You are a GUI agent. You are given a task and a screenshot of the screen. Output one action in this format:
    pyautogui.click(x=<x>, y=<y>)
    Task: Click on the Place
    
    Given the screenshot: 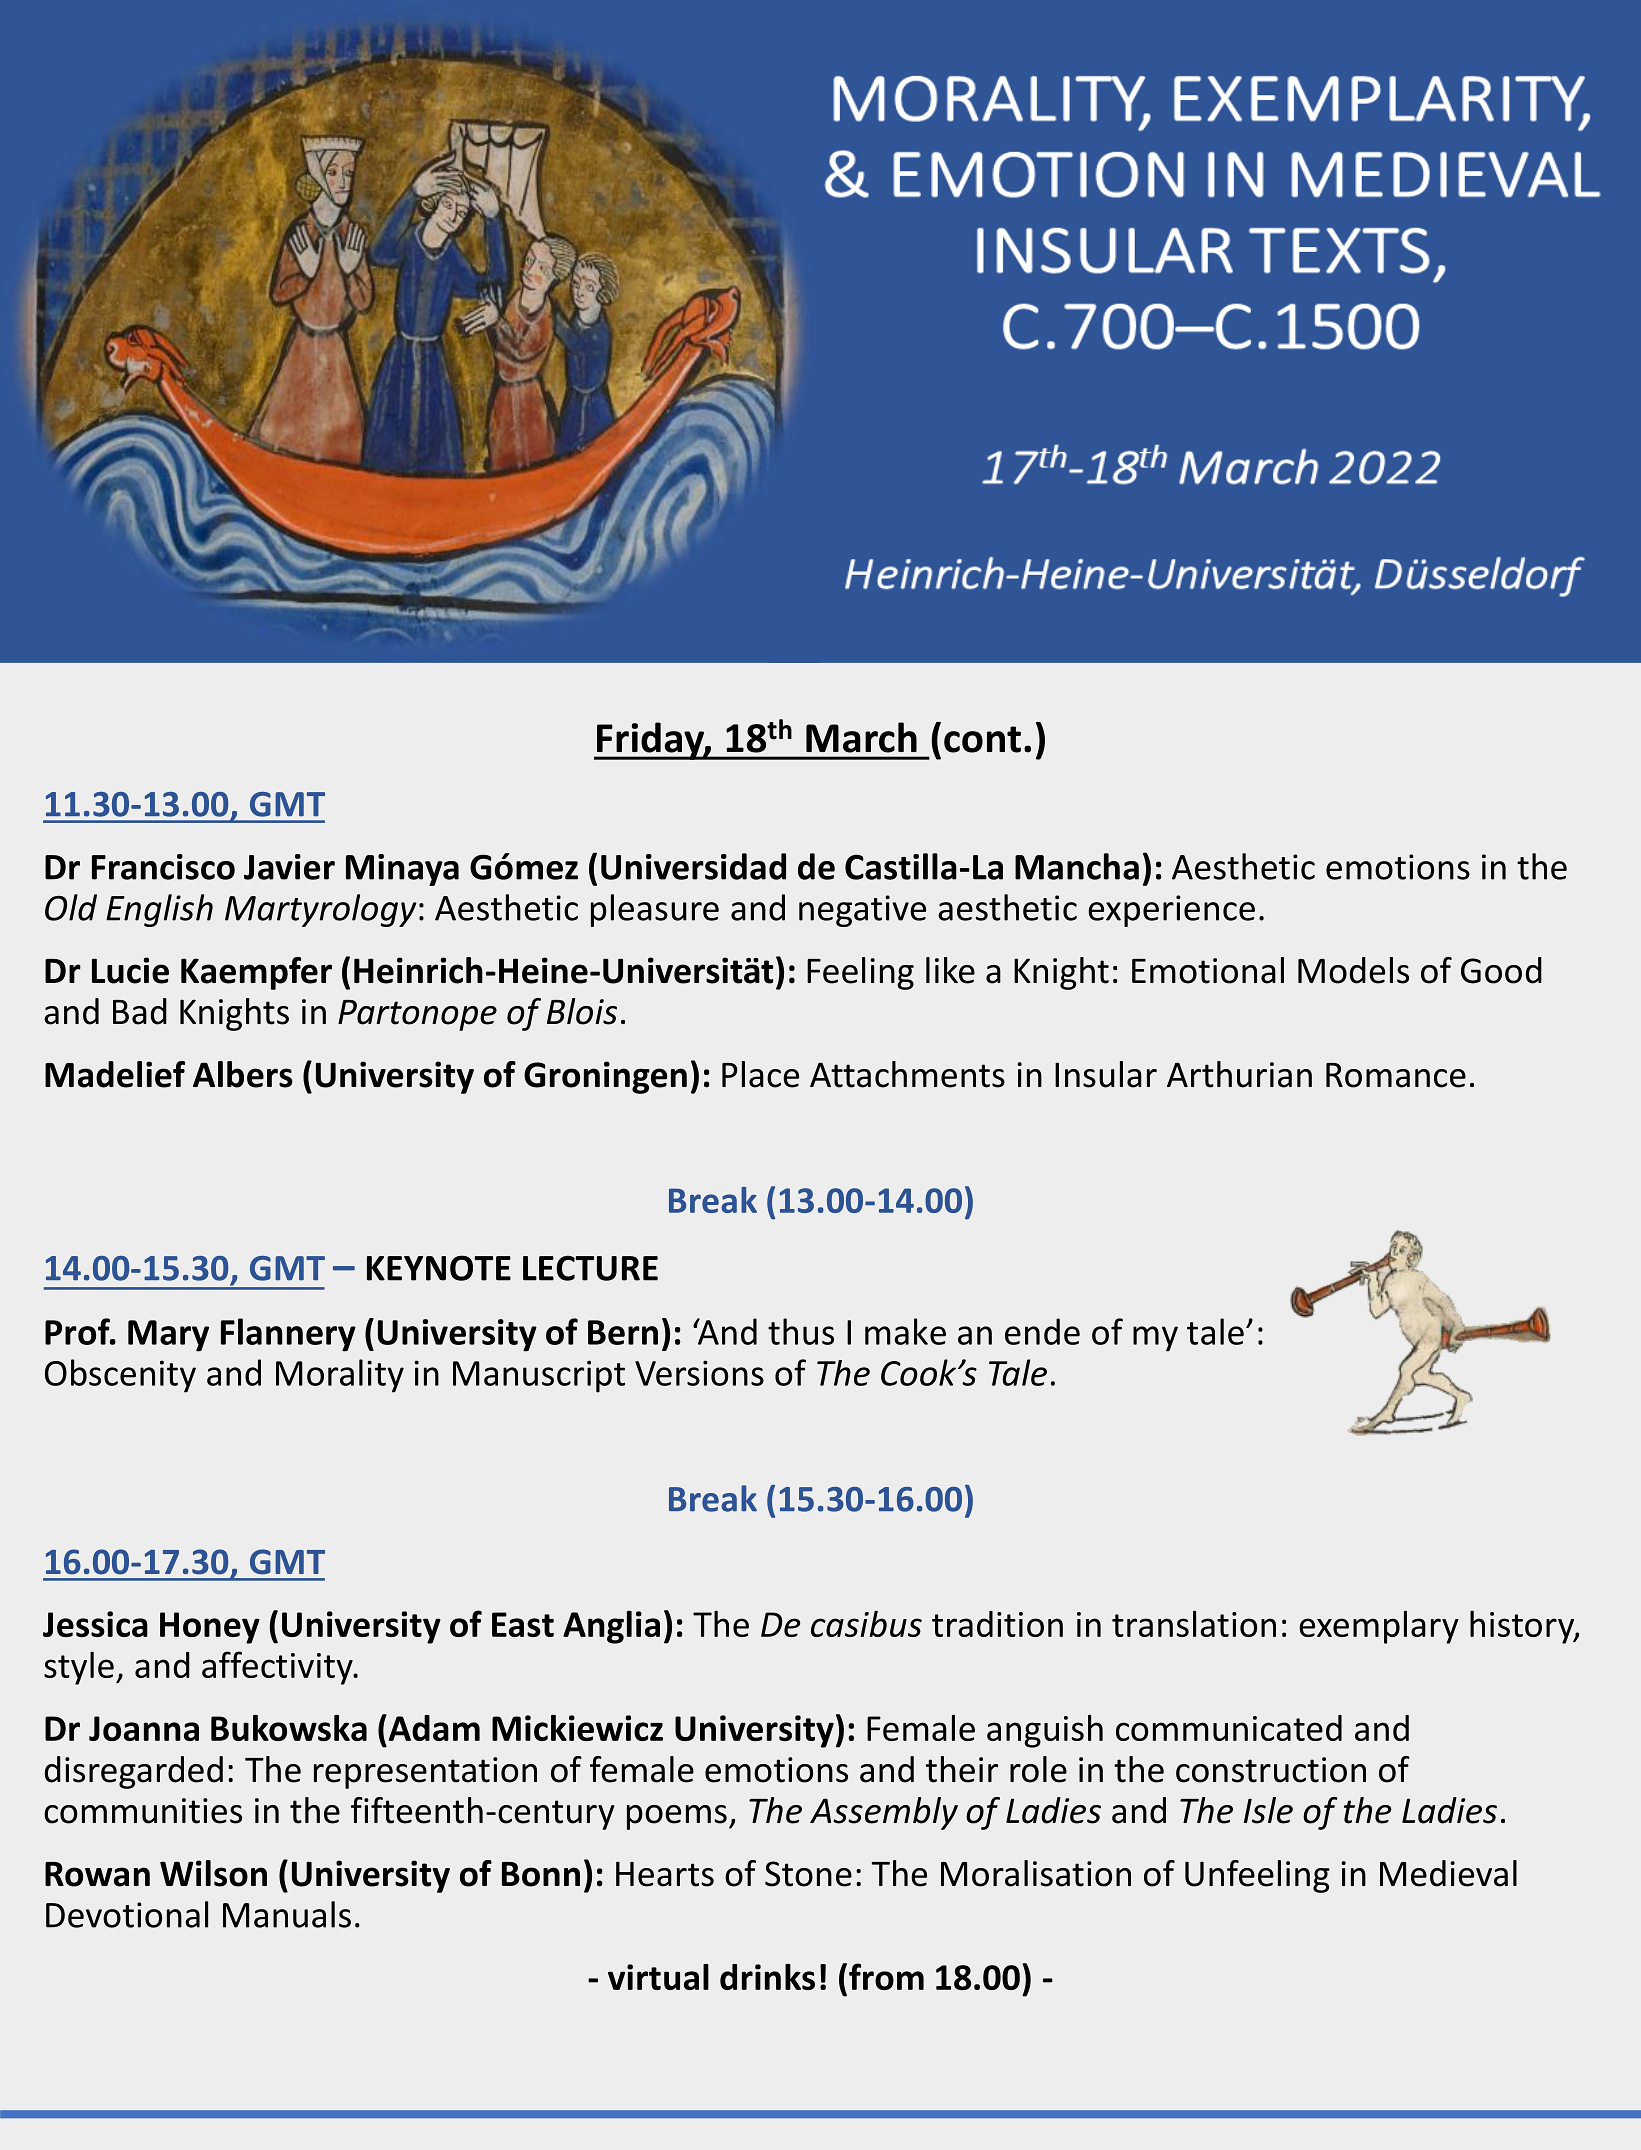 What is the action you would take?
    pyautogui.click(x=760, y=1074)
